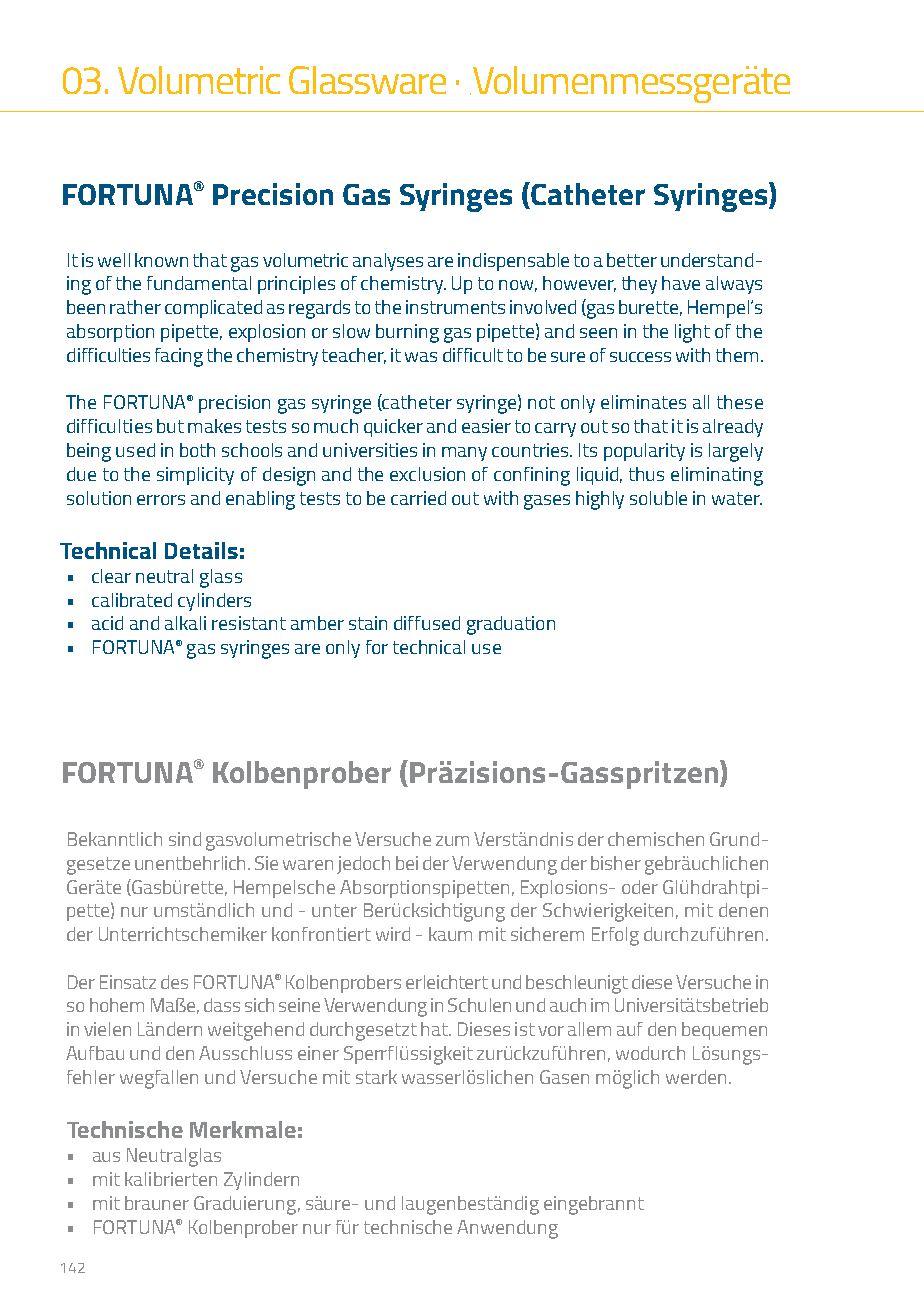  Describe the element at coordinates (427, 474) in the screenshot. I see `exclusion` at that location.
